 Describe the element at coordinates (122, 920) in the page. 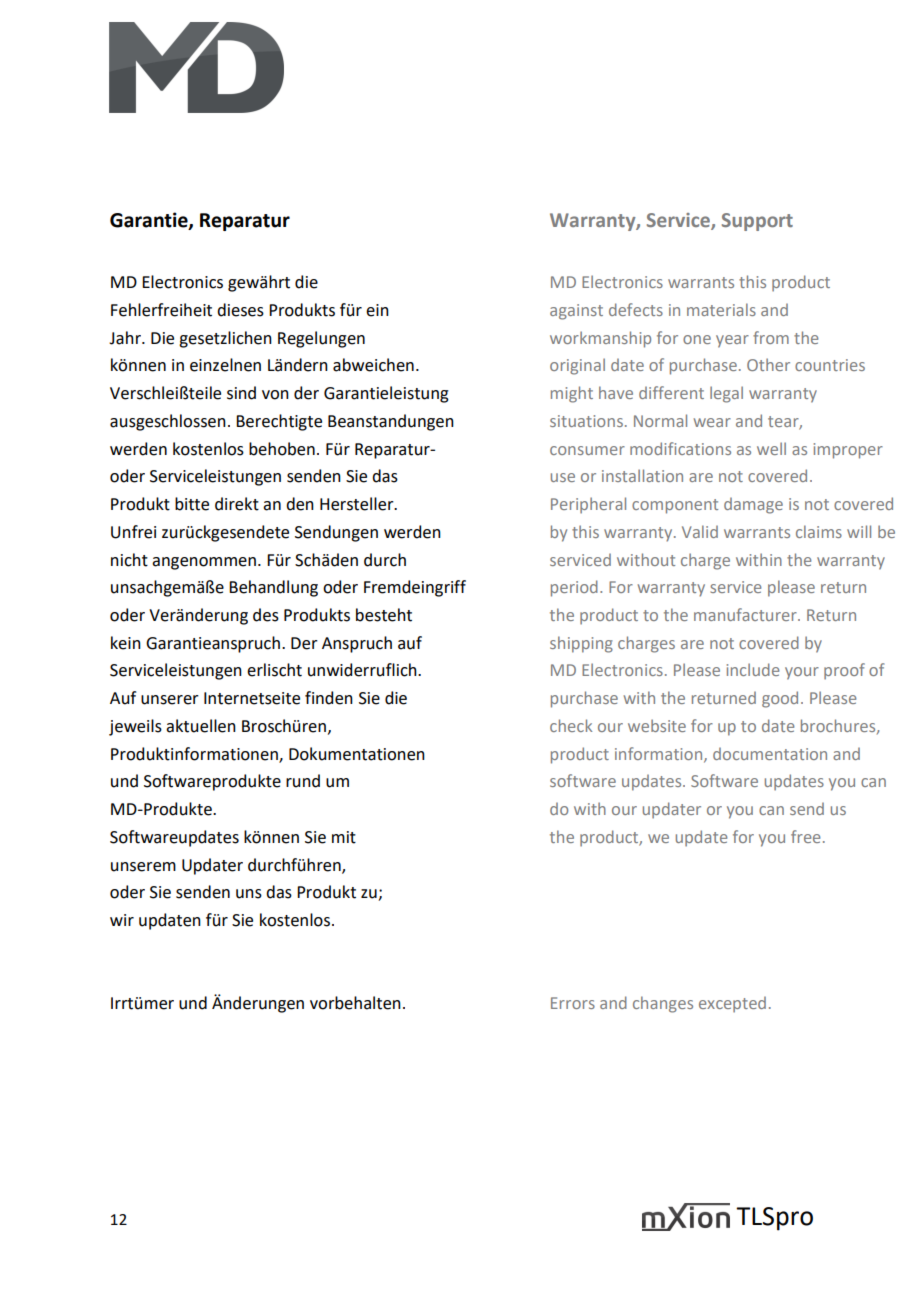

I see `wir` at that location.
